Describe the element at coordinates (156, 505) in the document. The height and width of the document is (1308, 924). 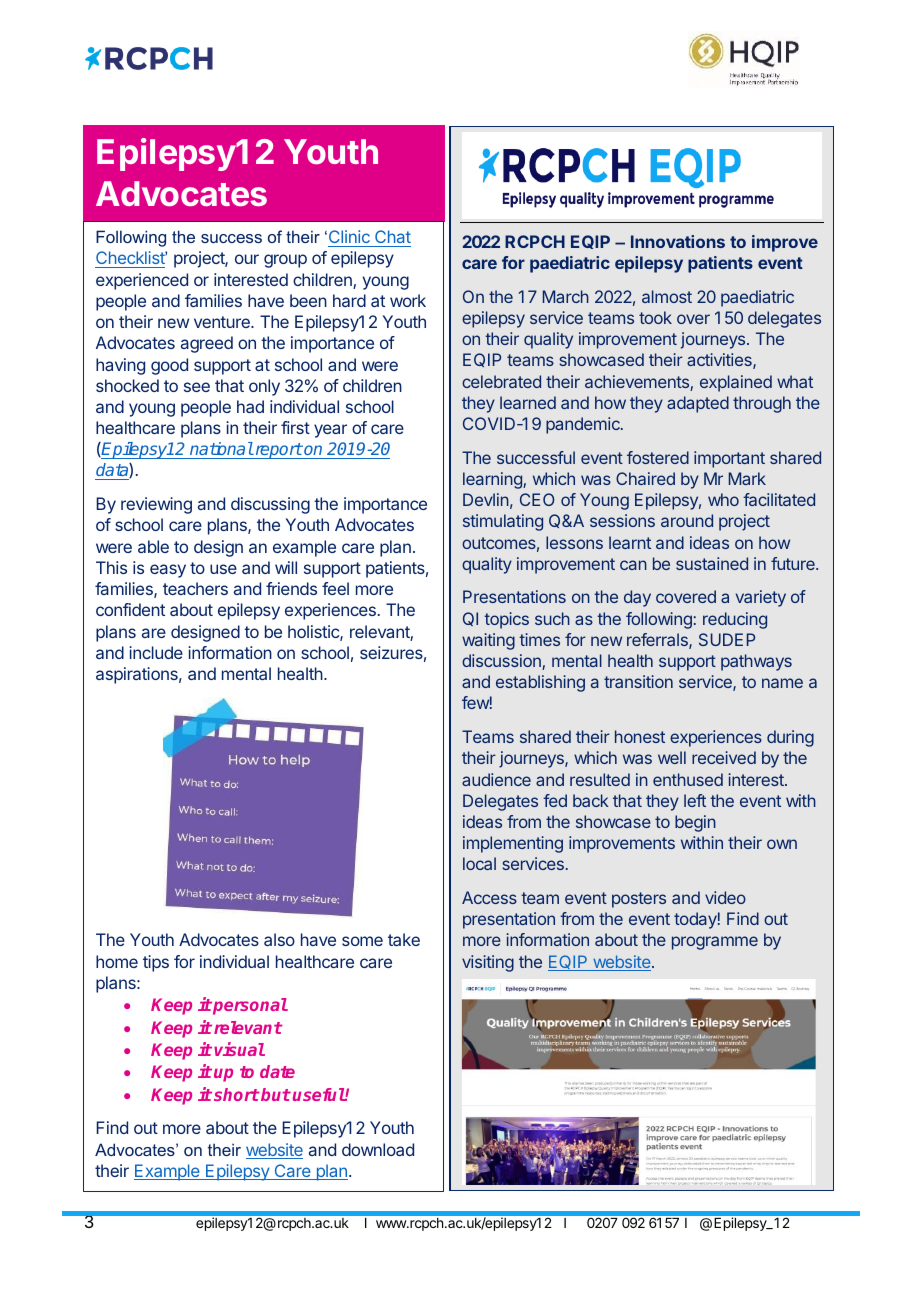
I see `reviewing` at that location.
